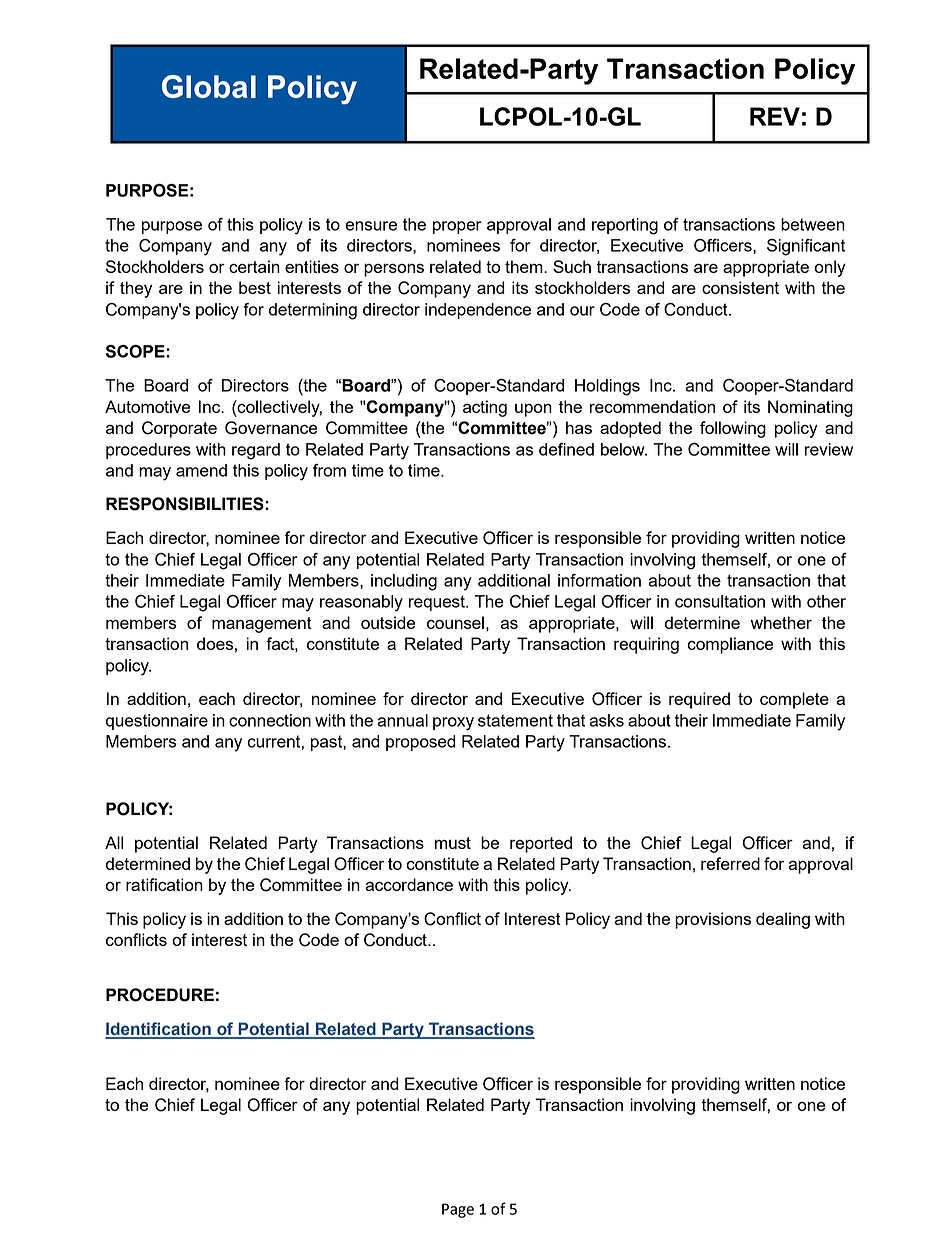  Describe the element at coordinates (453, 843) in the page. I see `must` at that location.
